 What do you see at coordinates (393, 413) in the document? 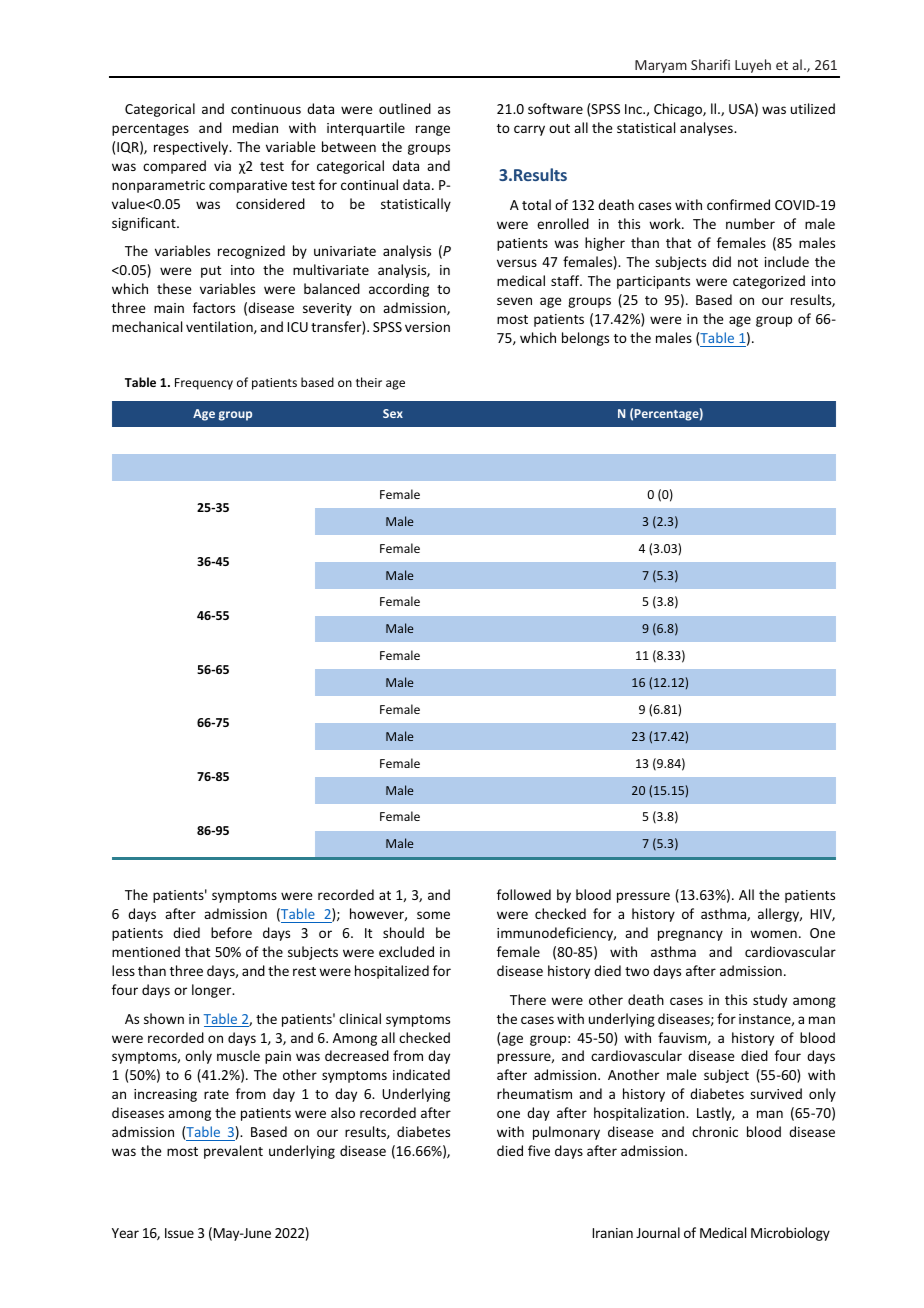
I see `Sex` at bounding box center [393, 413].
